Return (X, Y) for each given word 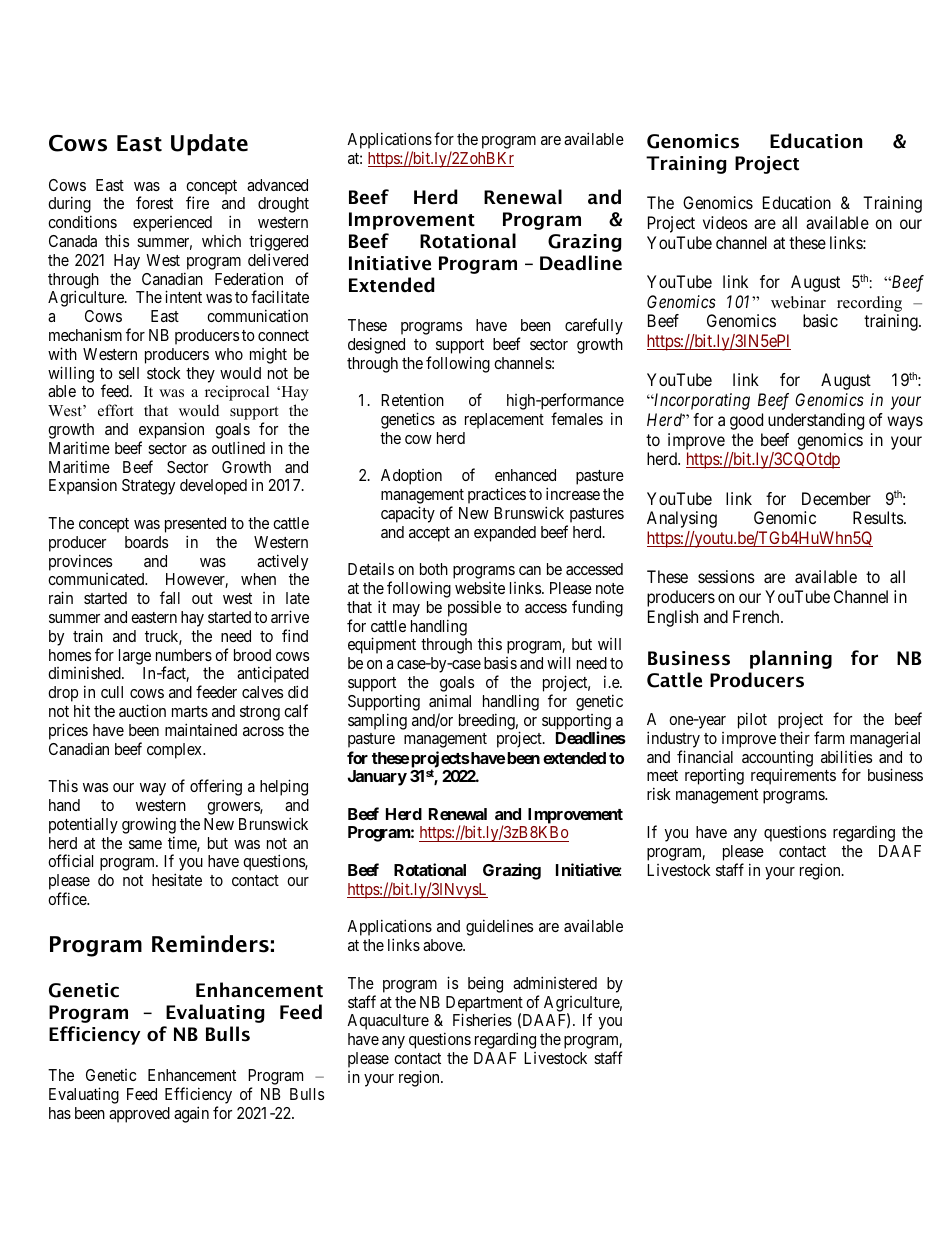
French (757, 616)
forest (154, 202)
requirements (793, 777)
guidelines (499, 927)
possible (474, 608)
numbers (184, 655)
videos (725, 222)
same (145, 844)
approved (139, 1115)
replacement (504, 421)
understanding (816, 421)
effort (115, 410)
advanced (277, 185)
